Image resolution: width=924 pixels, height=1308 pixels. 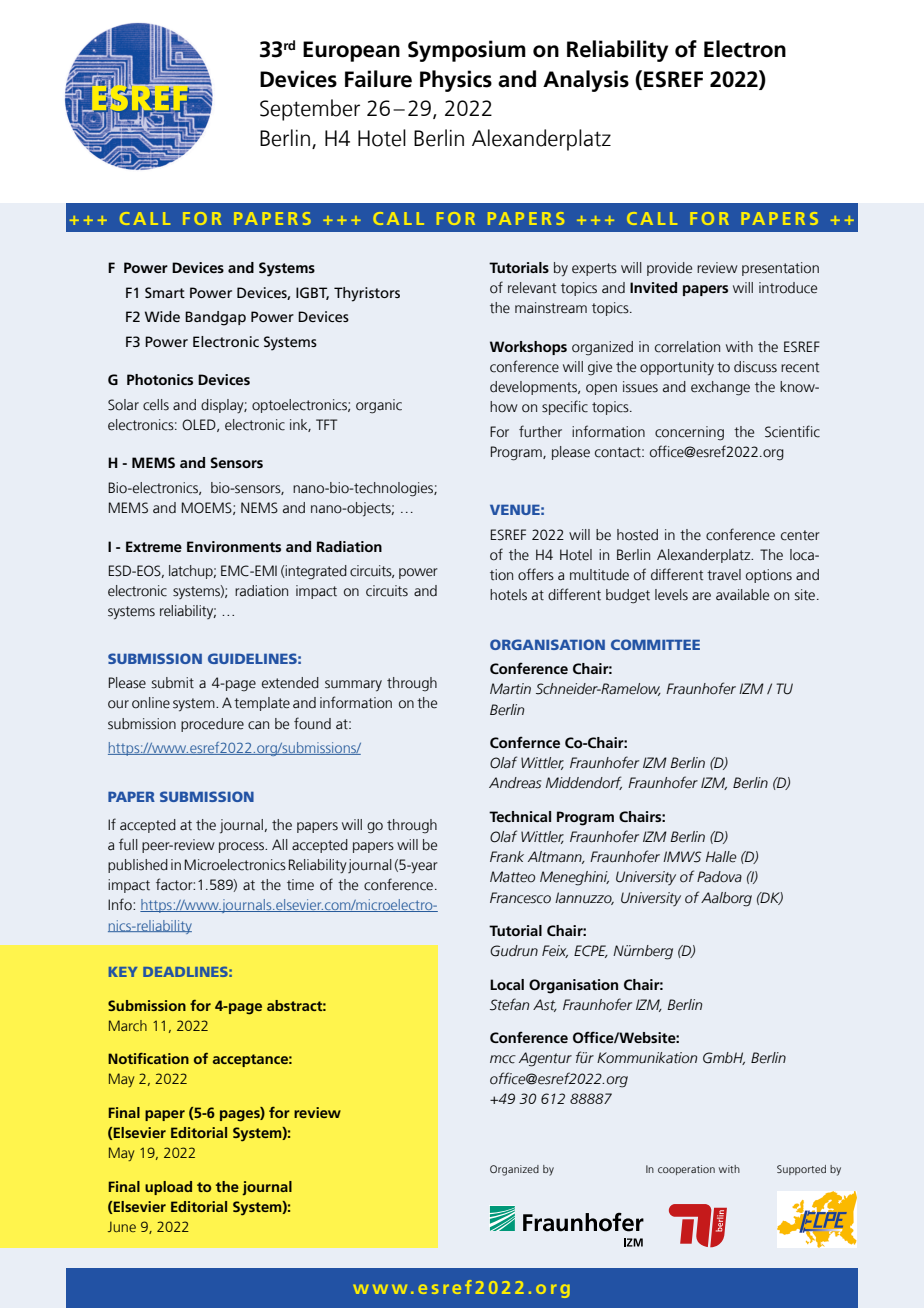 I want to click on exchange, so click(x=720, y=388).
